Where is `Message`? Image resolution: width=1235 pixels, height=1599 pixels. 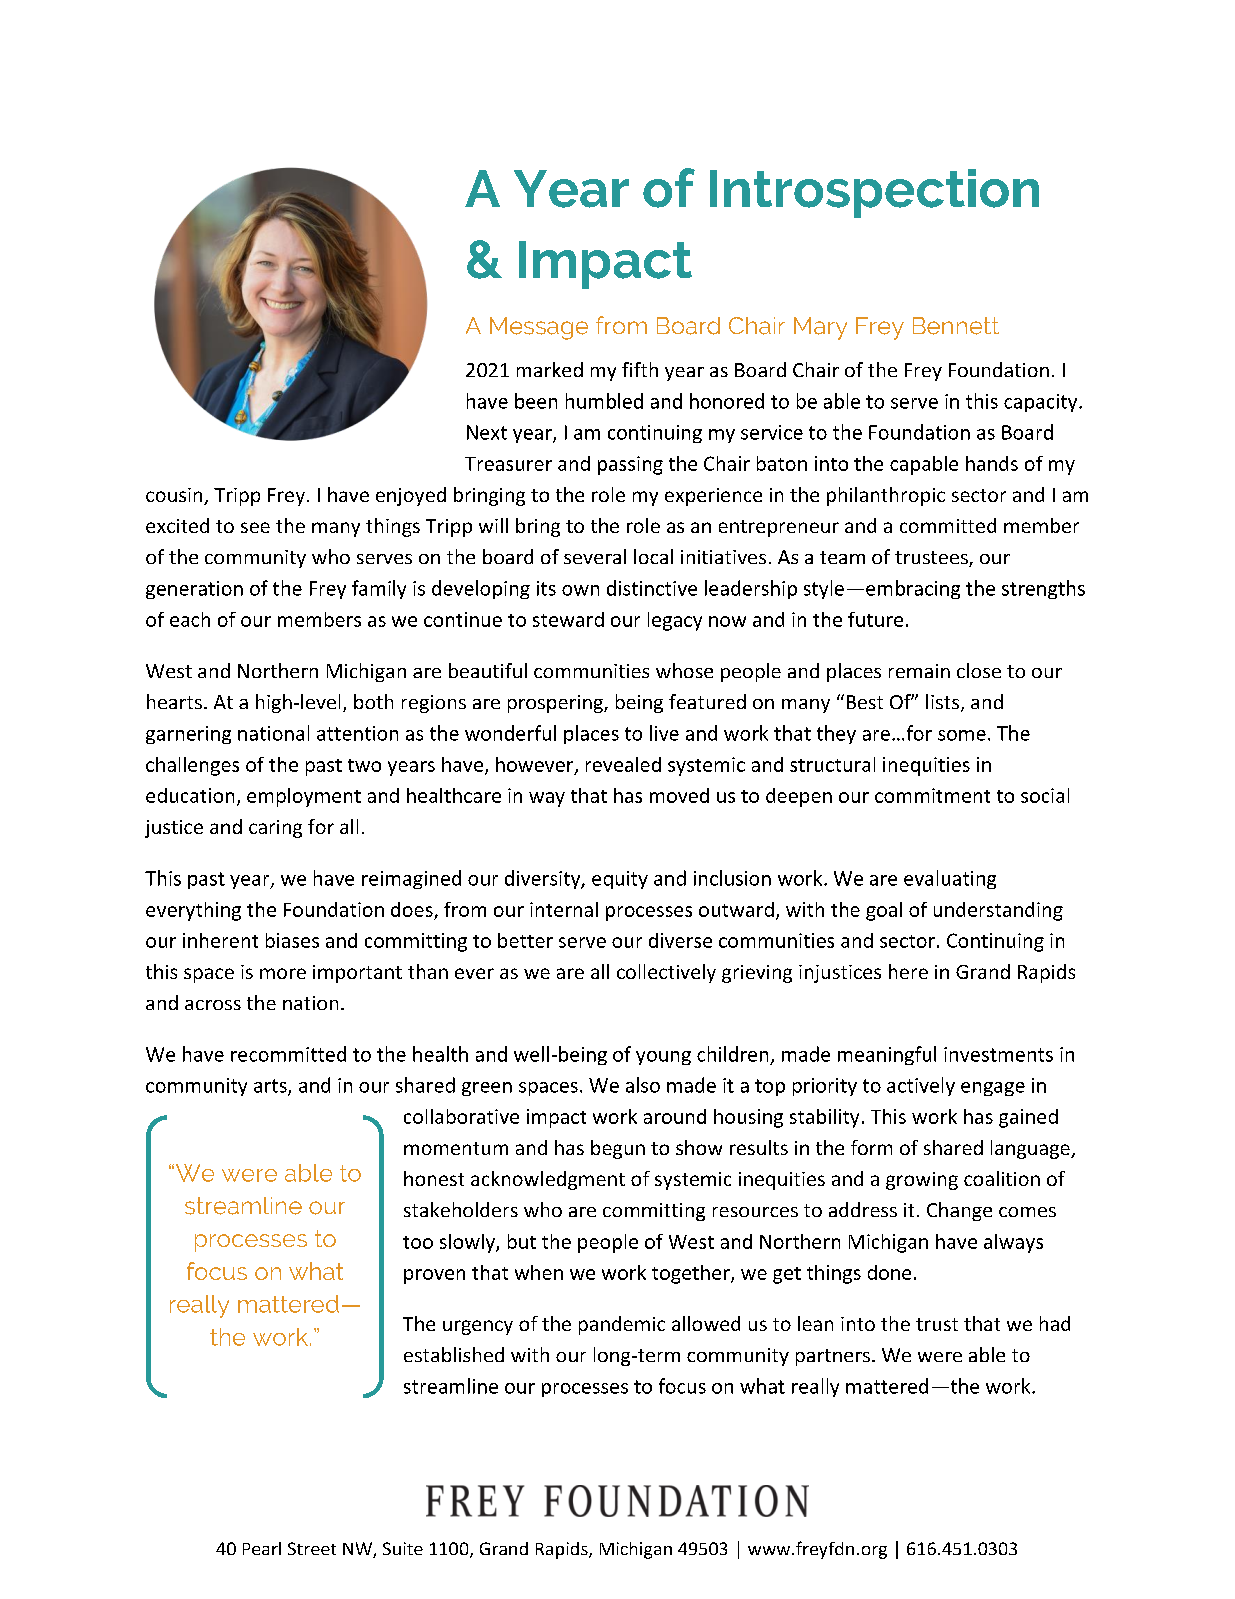
Message is located at coordinates (539, 328).
